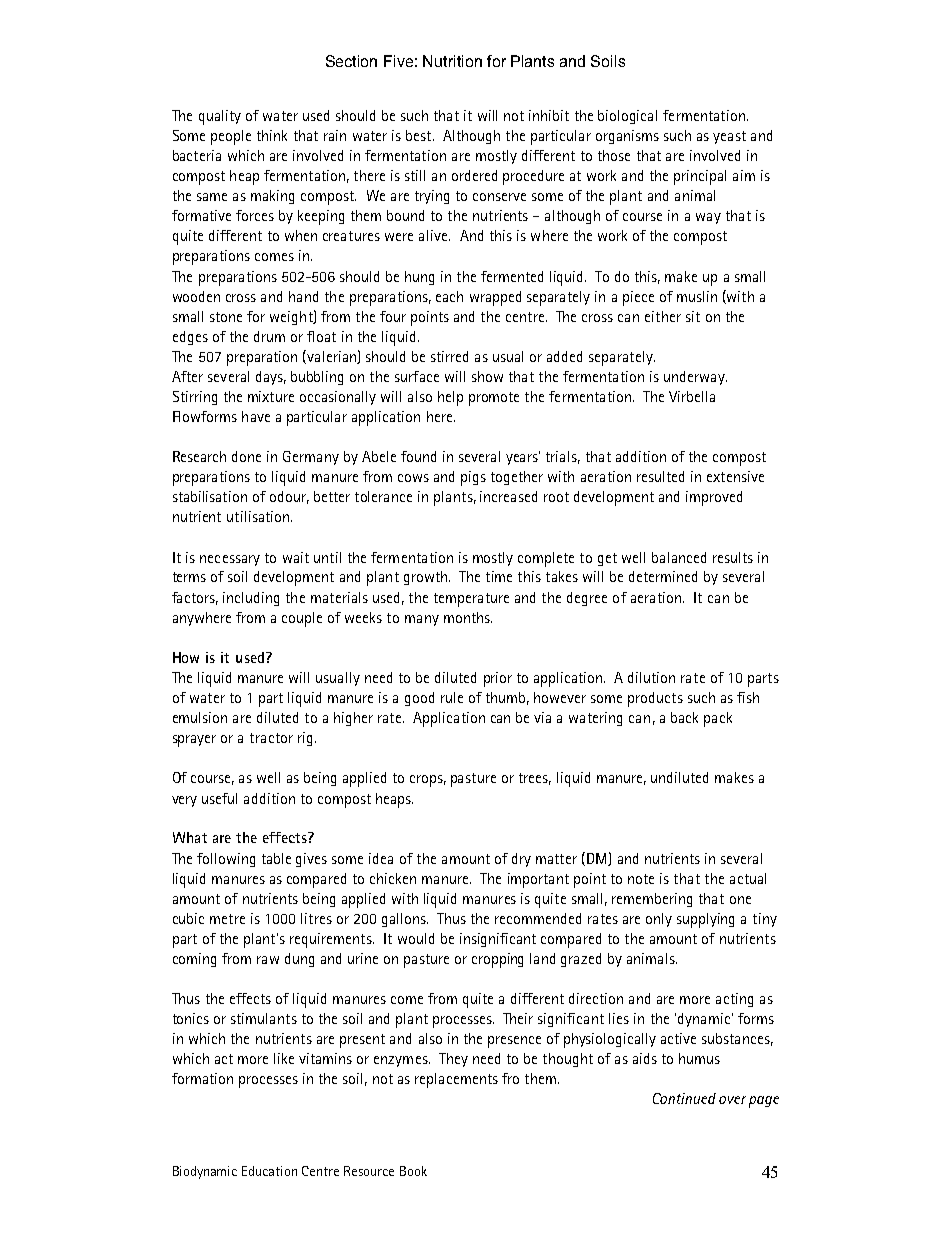 The width and height of the image is (952, 1233). I want to click on pigs, so click(473, 478).
